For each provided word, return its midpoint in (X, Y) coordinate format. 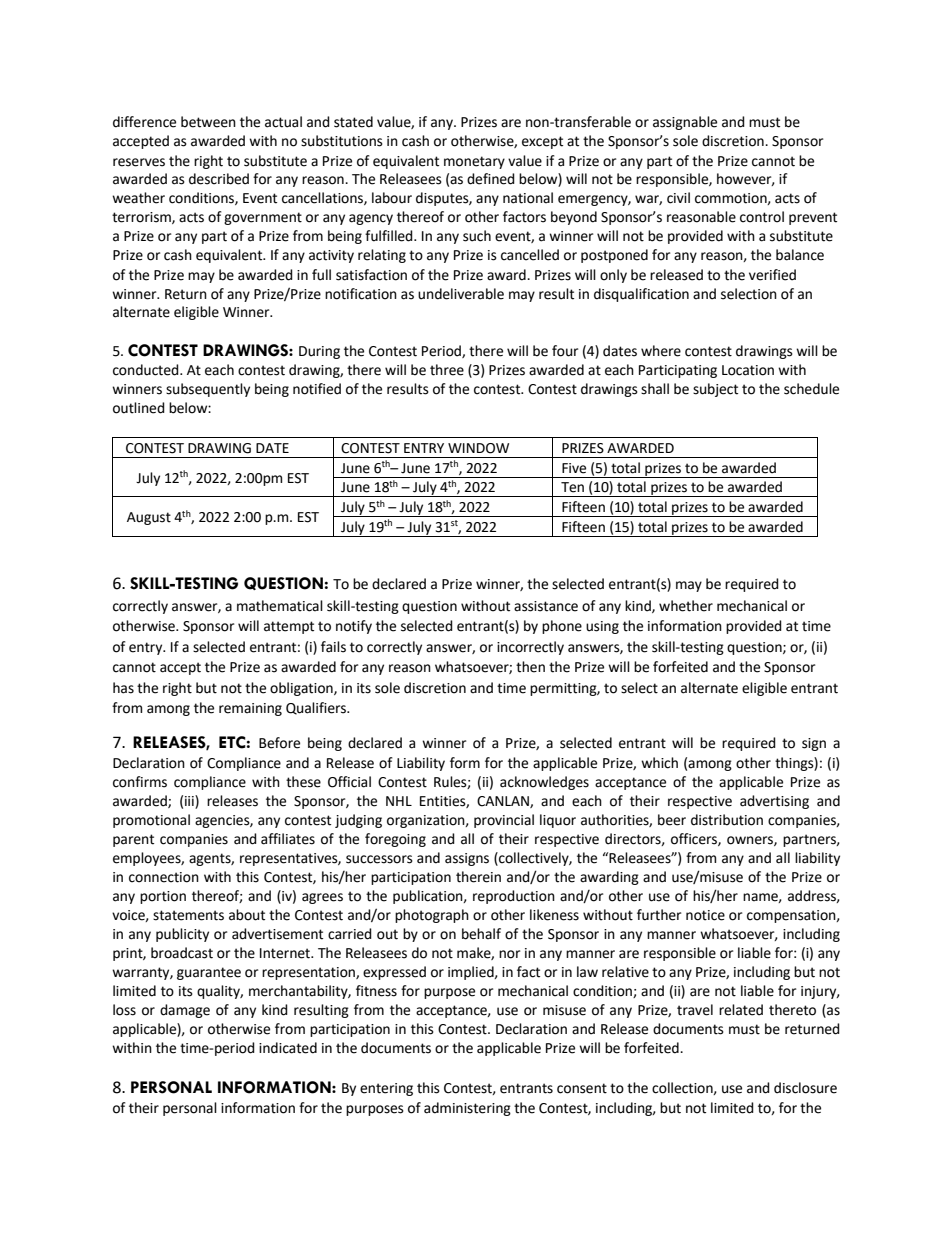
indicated (288, 1048)
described (219, 179)
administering (467, 1109)
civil (678, 198)
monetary (474, 162)
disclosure (805, 1088)
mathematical (280, 606)
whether (686, 606)
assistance (546, 606)
